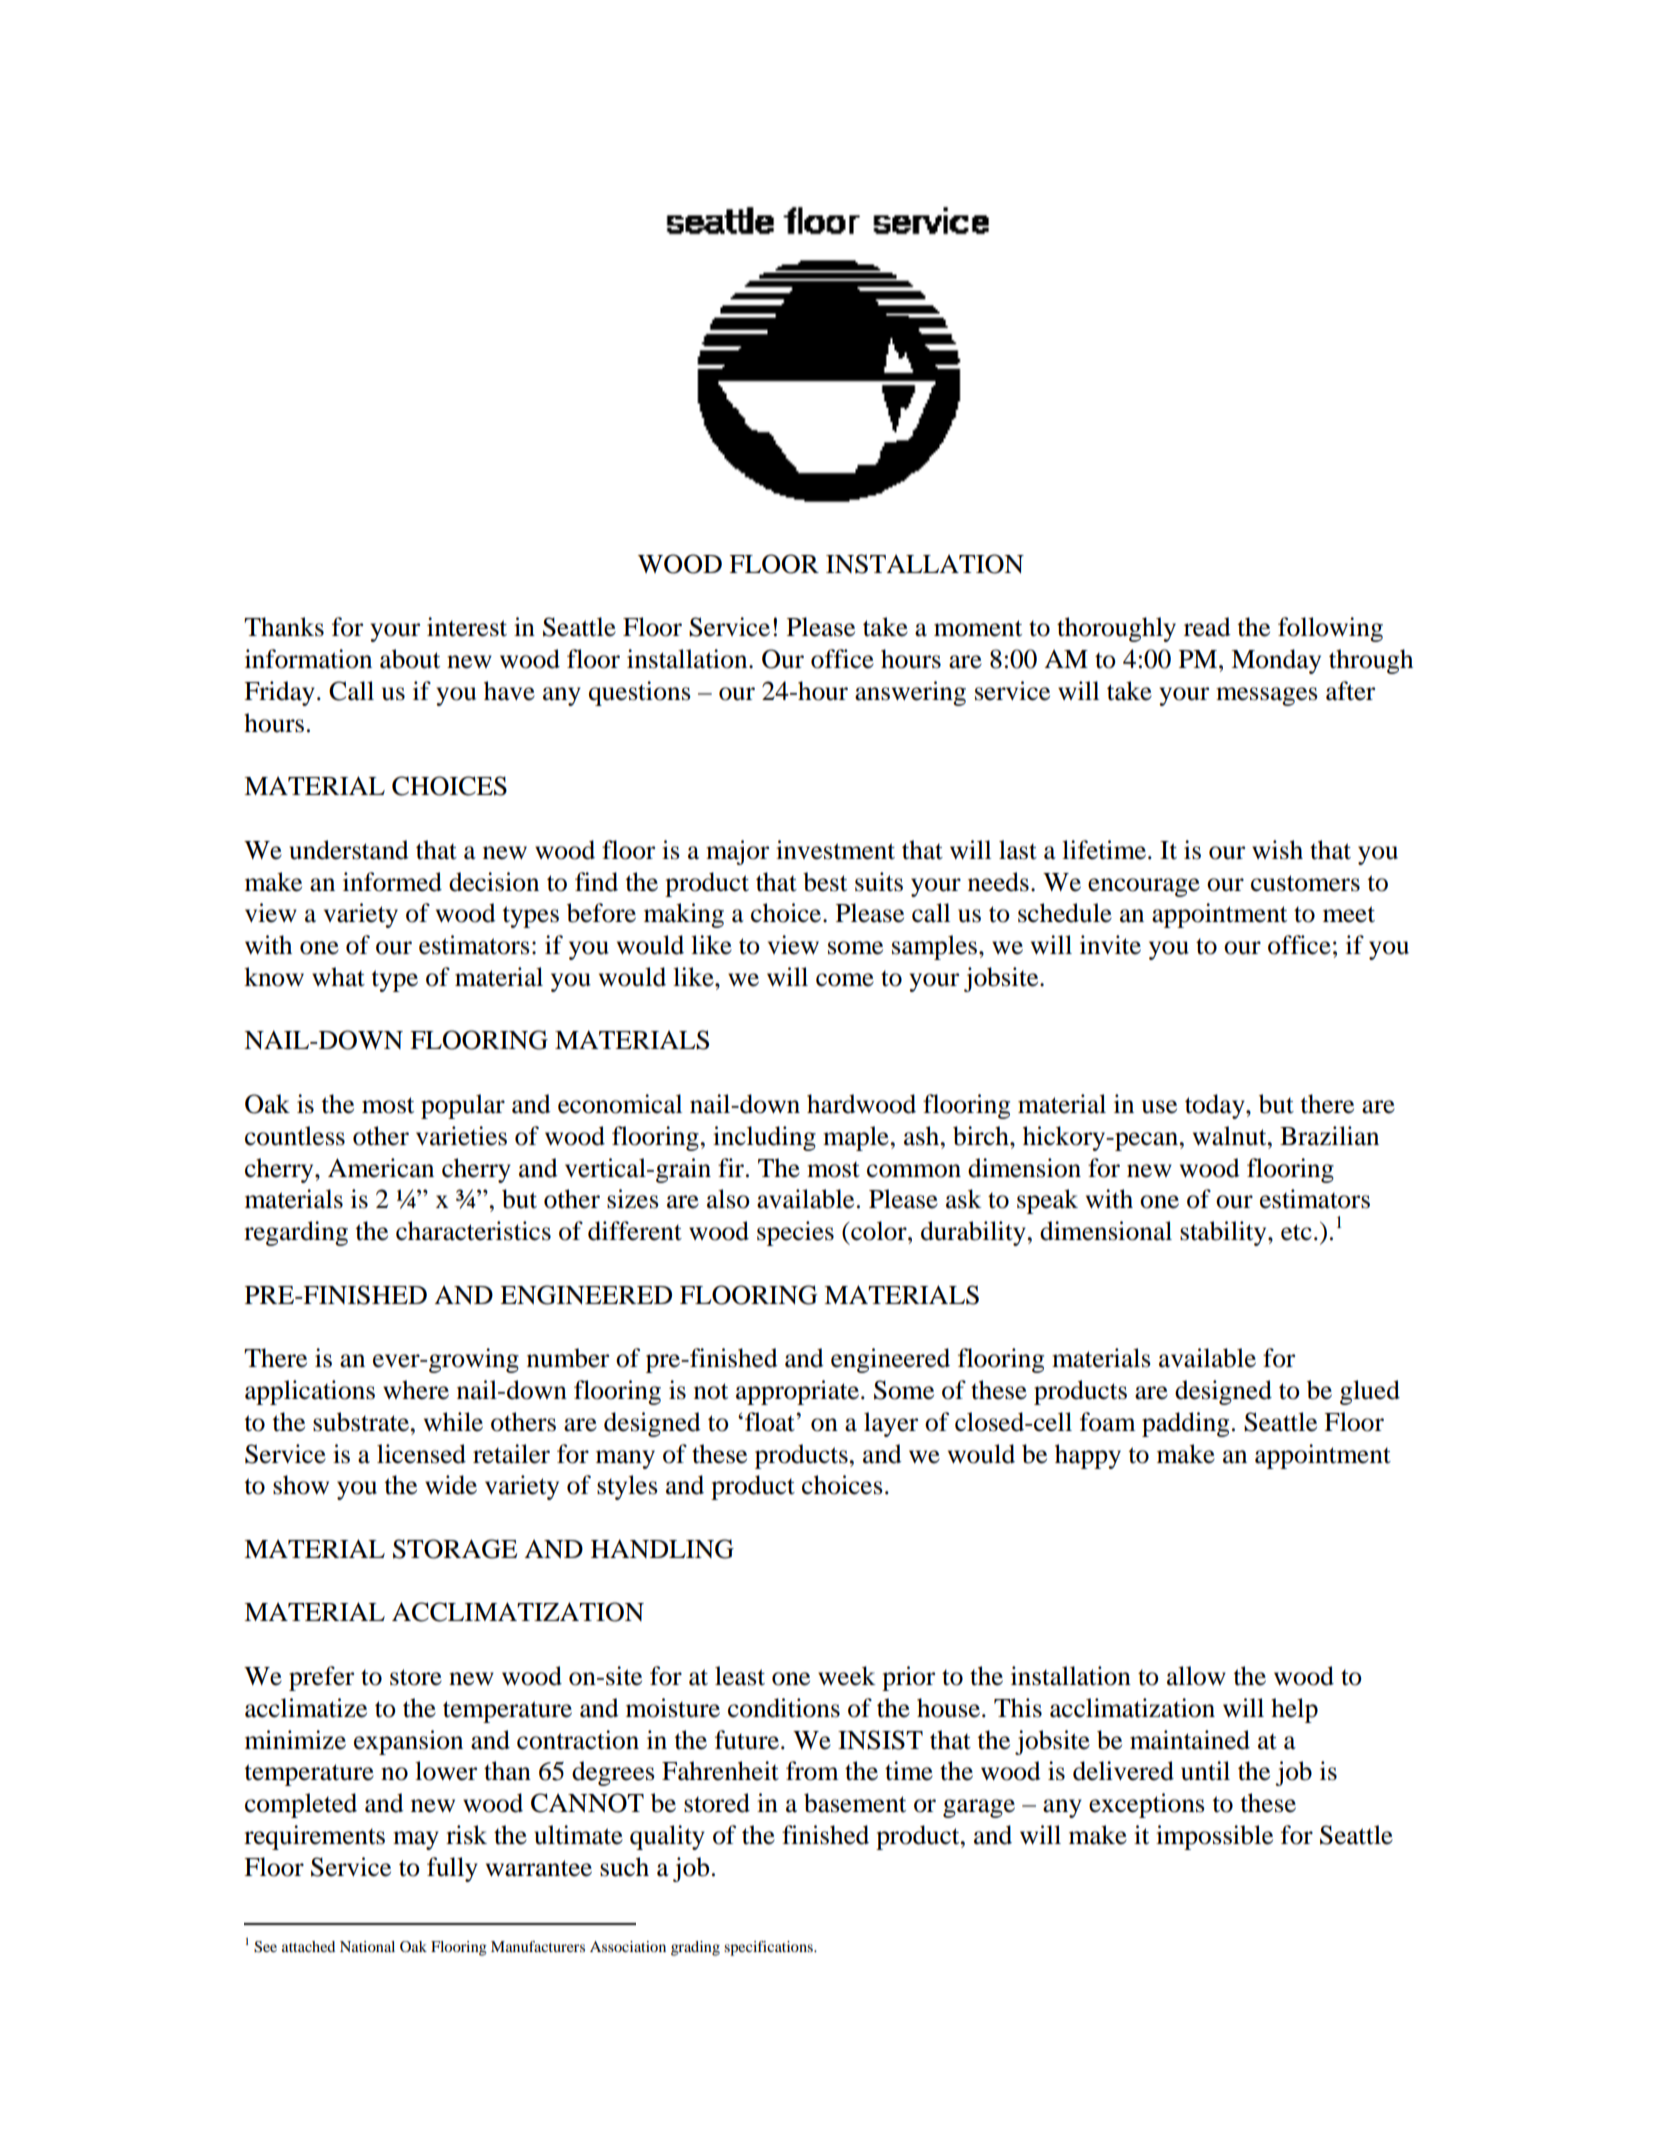 This image has width=1662, height=2151. Describe the element at coordinates (1214, 1837) in the image. I see `impossible` at that location.
